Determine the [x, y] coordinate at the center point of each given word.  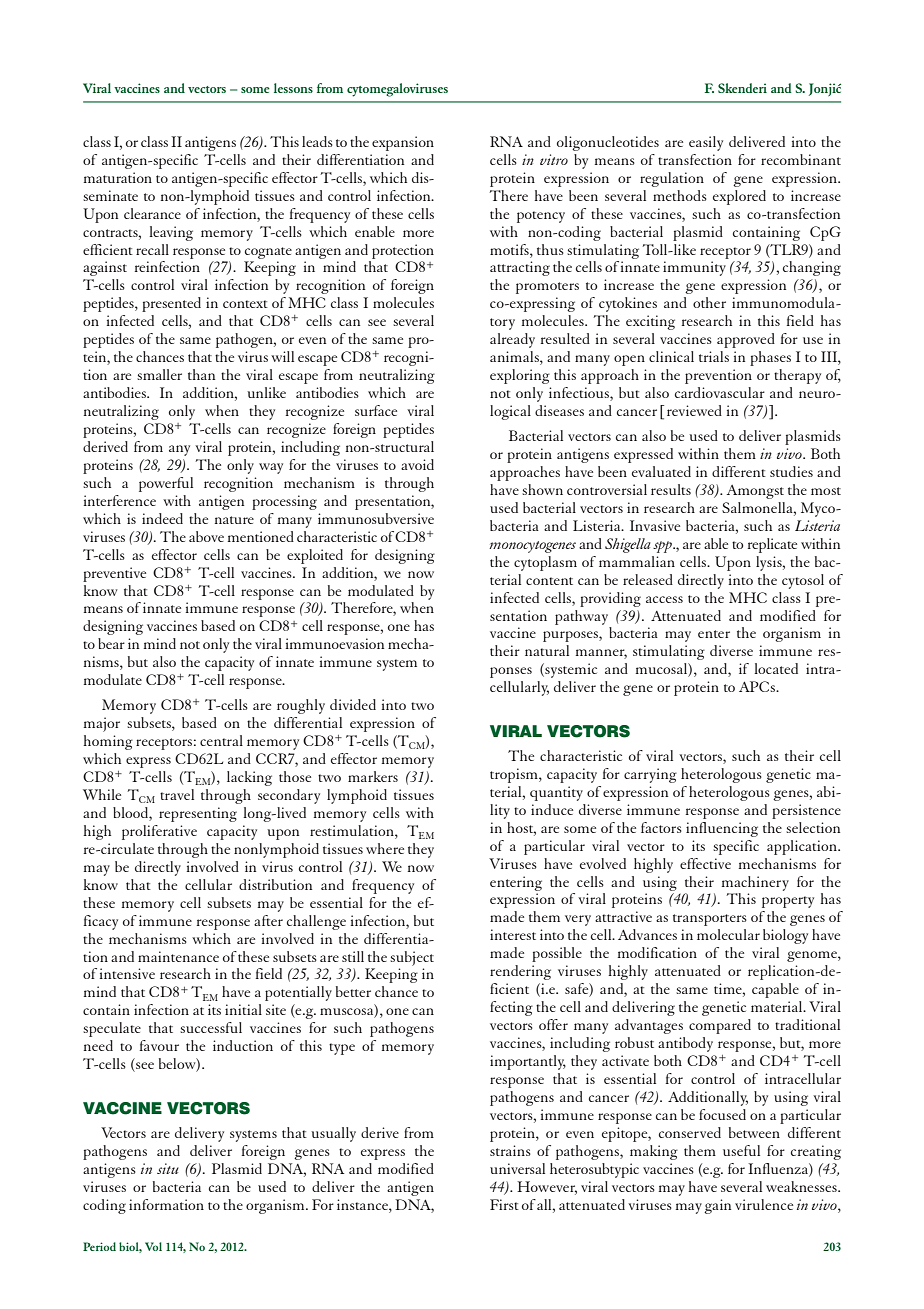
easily [706, 143]
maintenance [178, 956]
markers [373, 776]
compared [720, 1026]
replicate [772, 545]
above [206, 536]
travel [177, 794]
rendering [520, 972]
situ [168, 1168]
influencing [722, 829]
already [512, 340]
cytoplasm [545, 563]
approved [746, 340]
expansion [403, 143]
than [201, 374]
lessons [293, 88]
